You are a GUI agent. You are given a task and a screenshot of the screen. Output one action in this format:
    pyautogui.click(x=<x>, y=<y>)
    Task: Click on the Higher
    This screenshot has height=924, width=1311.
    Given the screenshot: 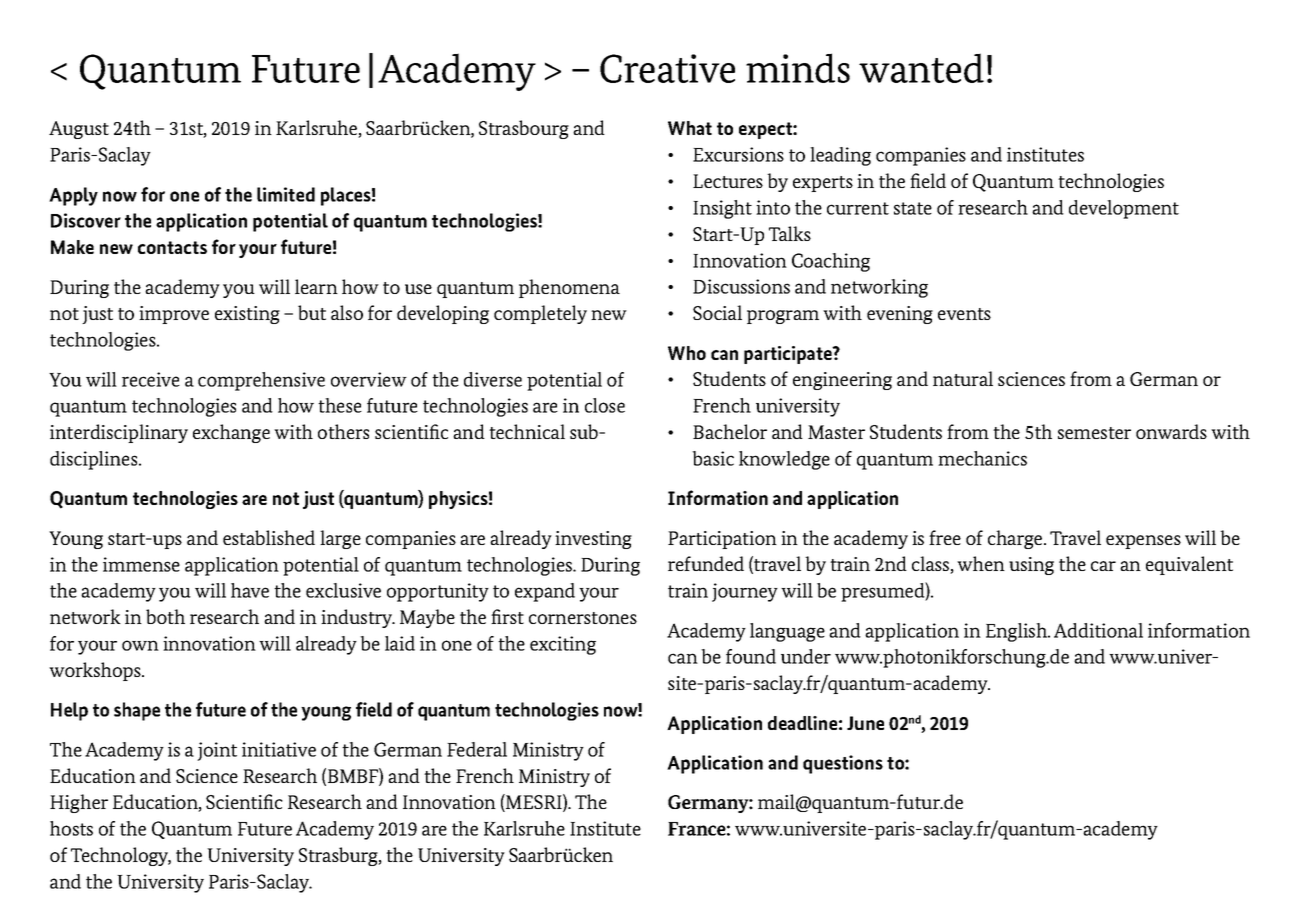 What is the action you would take?
    pyautogui.click(x=79, y=803)
